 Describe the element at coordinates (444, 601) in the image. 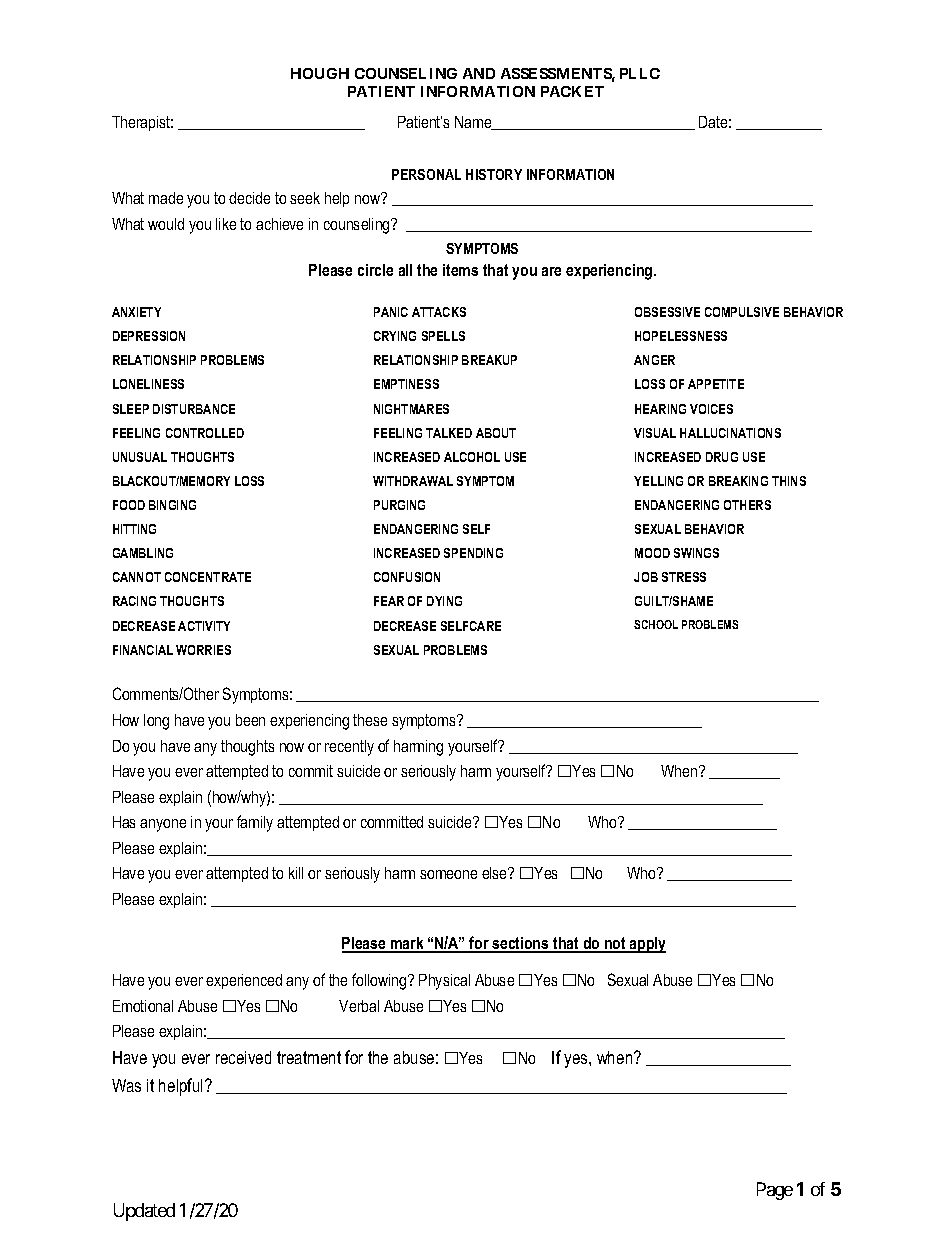

I see `DYING` at that location.
